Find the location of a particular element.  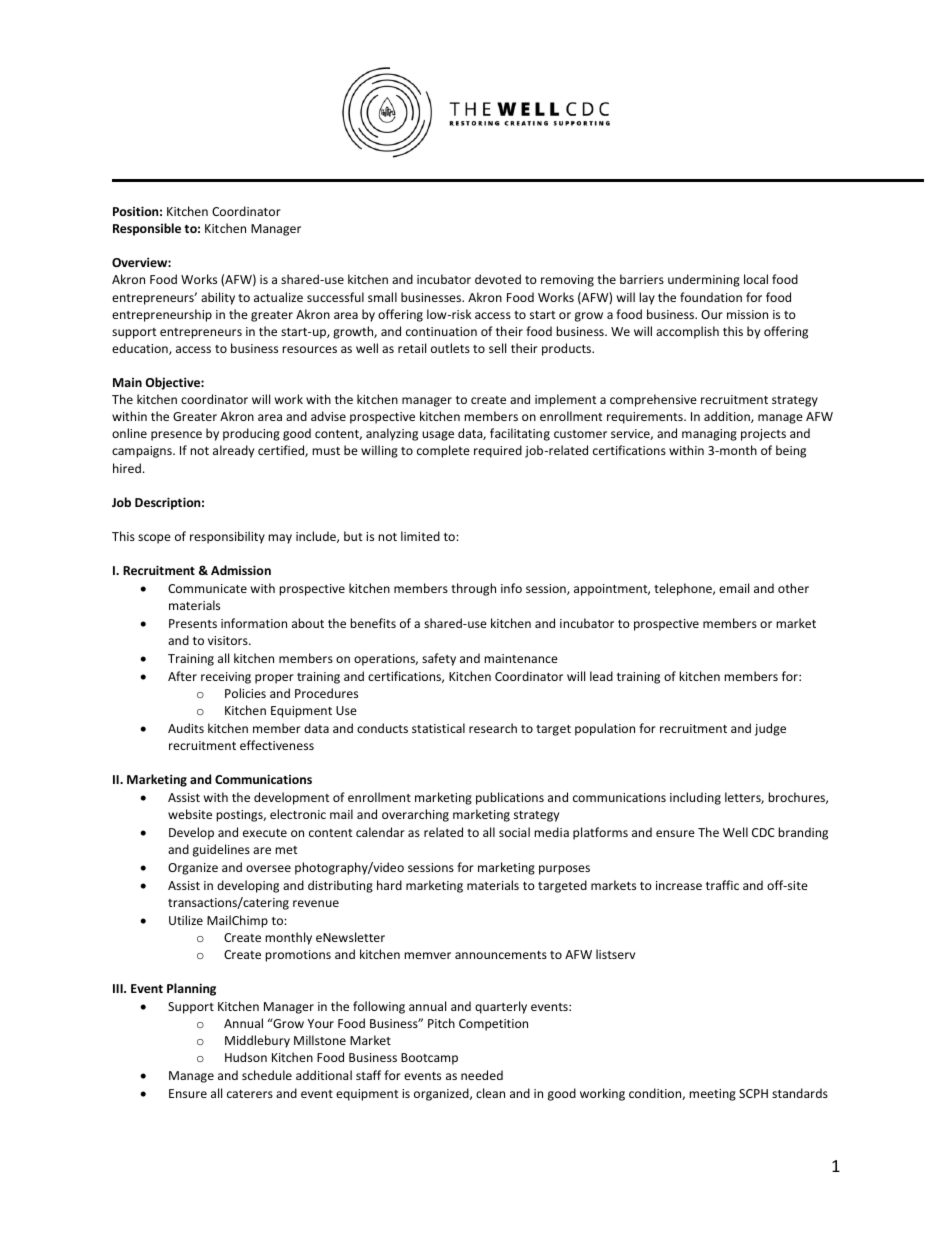

execute is located at coordinates (265, 833).
